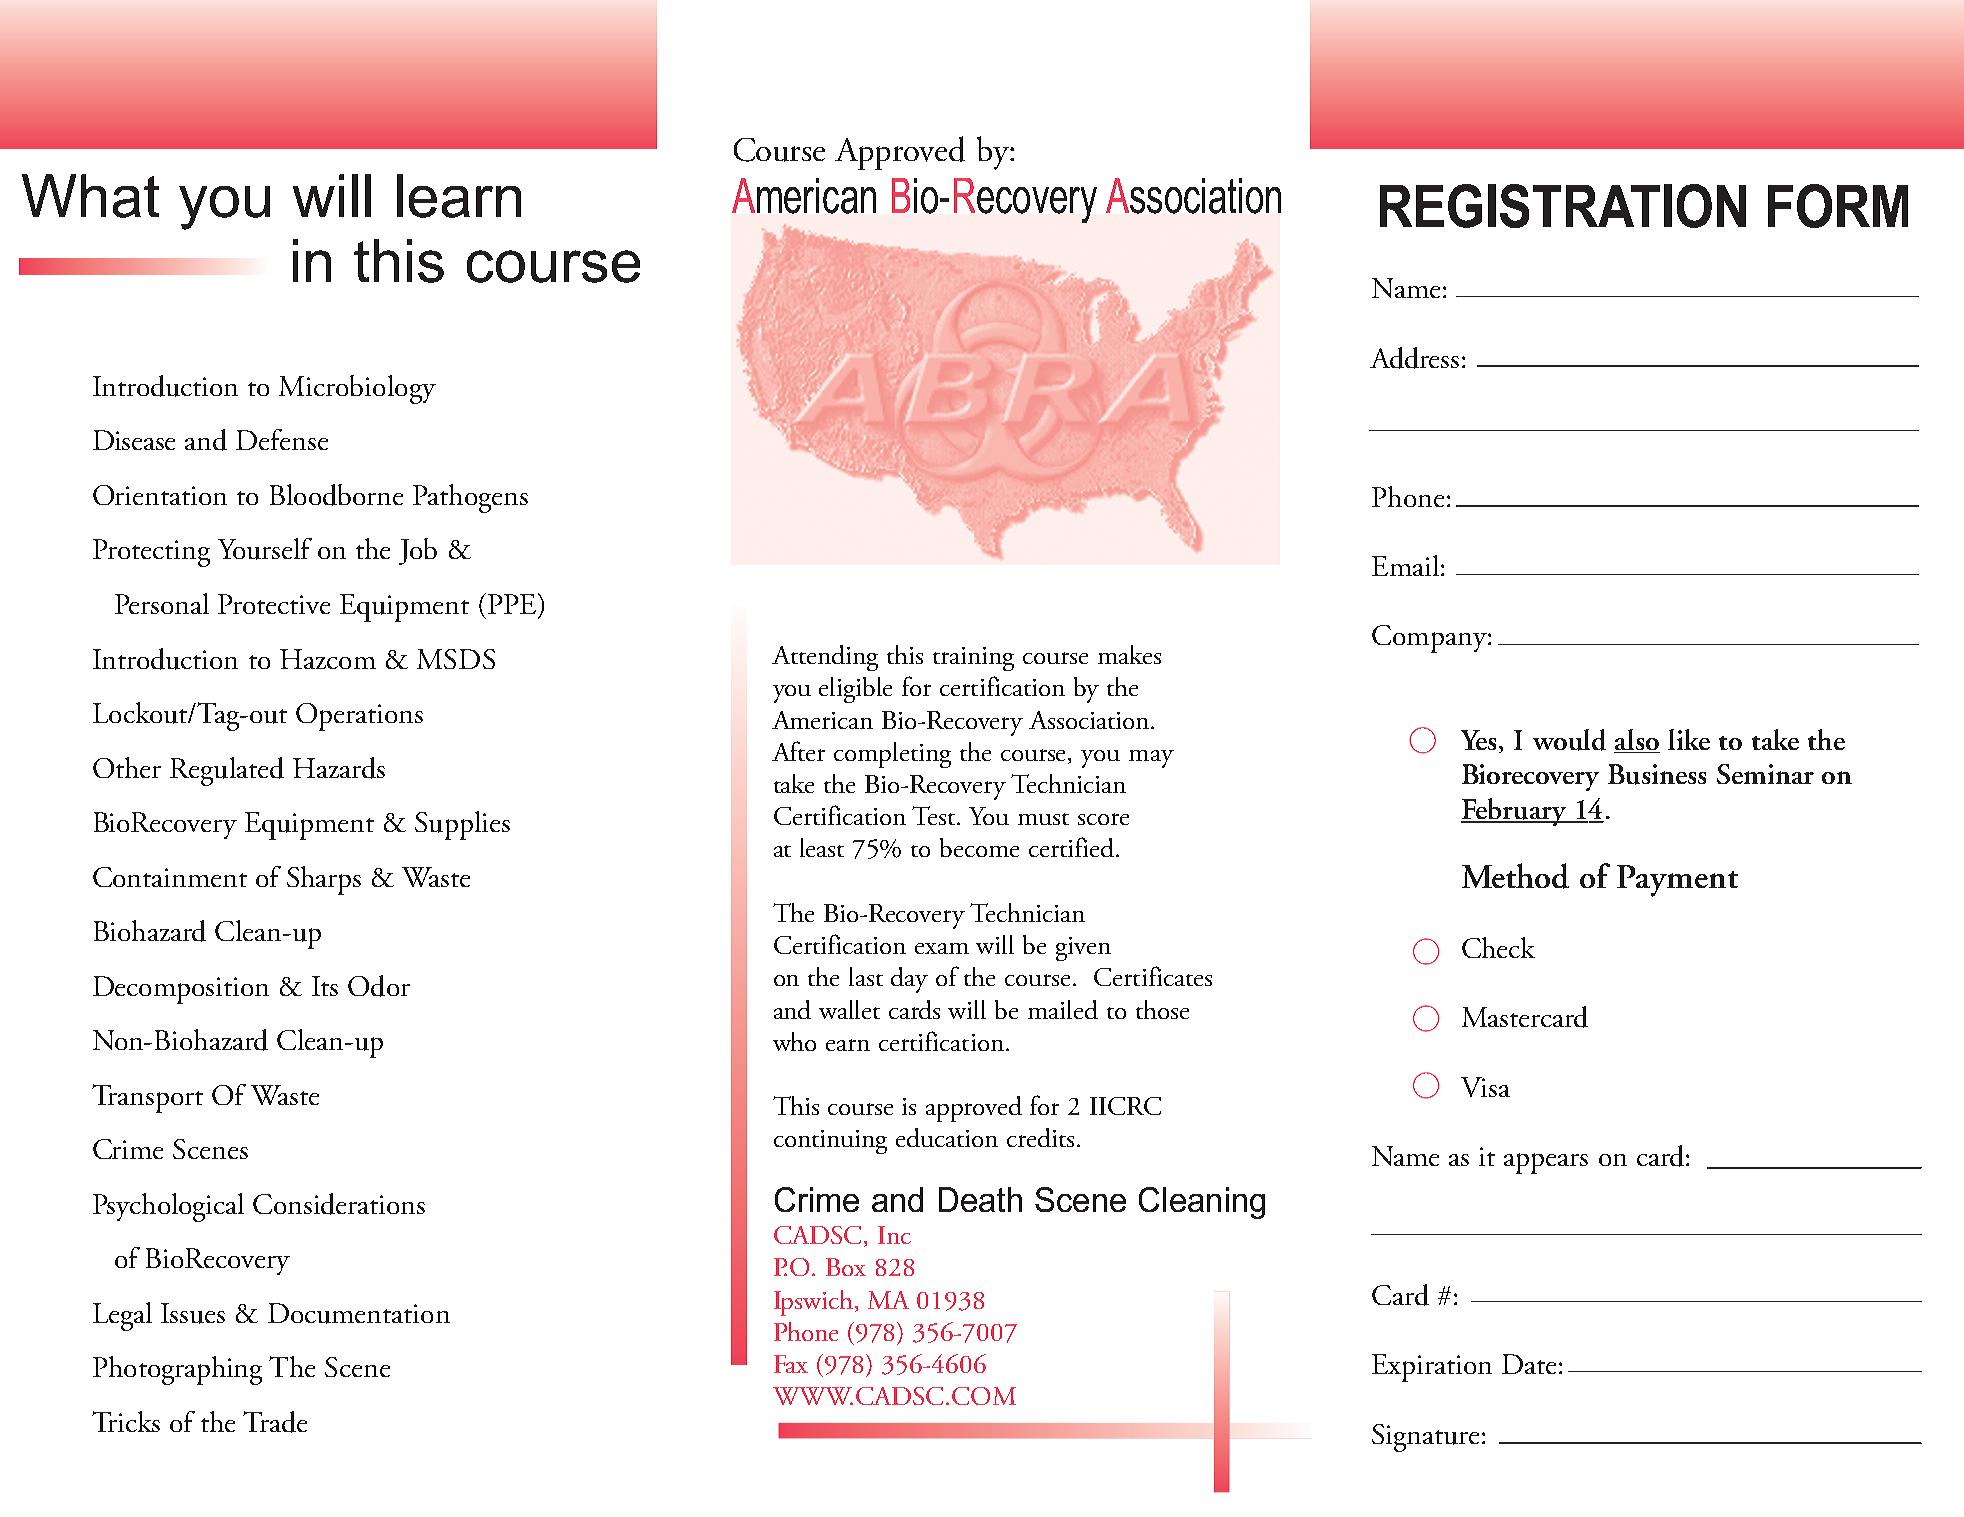 The height and width of the image is (1517, 1964). Describe the element at coordinates (1430, 639) in the image. I see `Company` at that location.
